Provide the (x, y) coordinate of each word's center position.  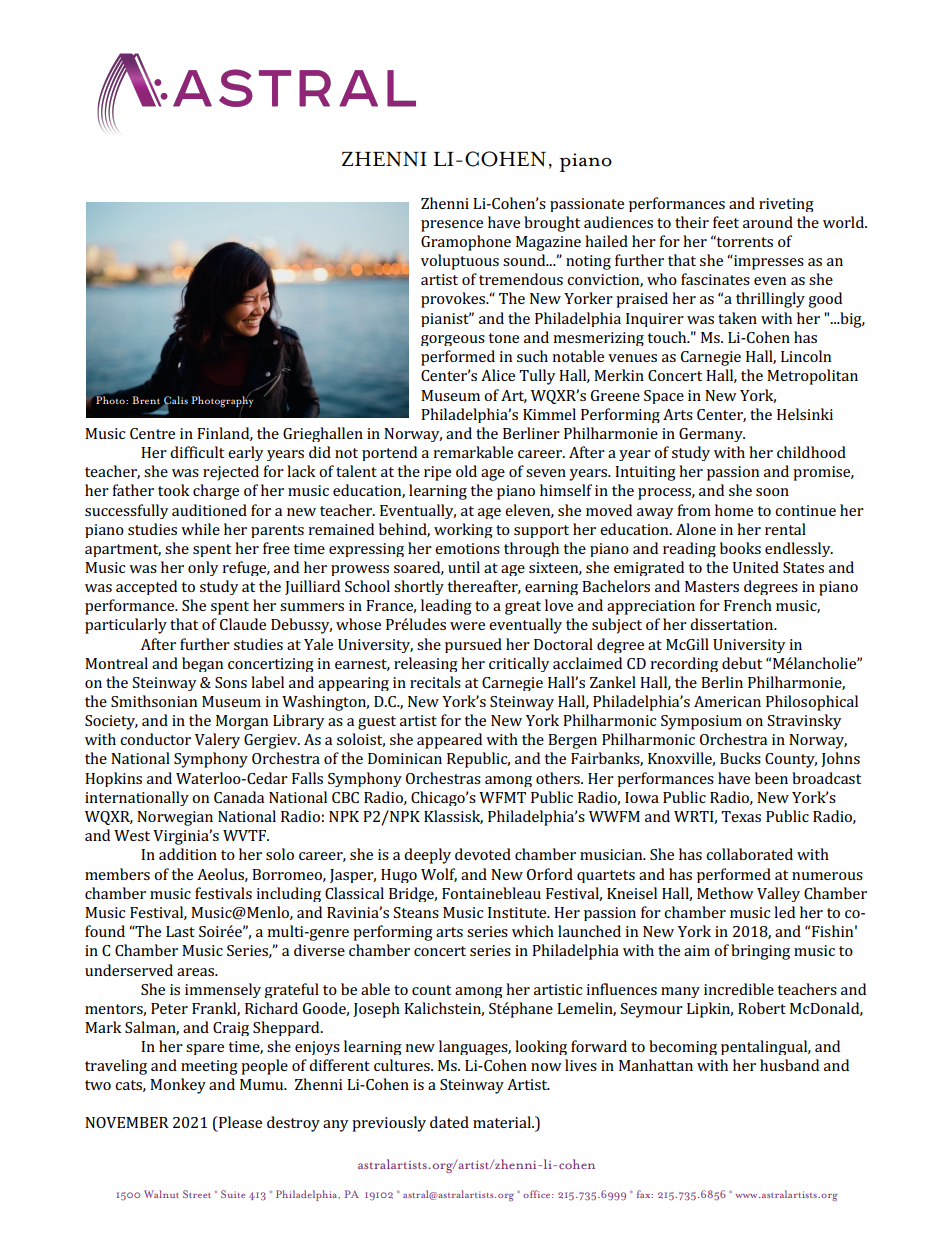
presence (452, 226)
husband (789, 1065)
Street (197, 1194)
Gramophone (466, 243)
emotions (467, 548)
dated (449, 1122)
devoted (483, 854)
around (768, 222)
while (200, 529)
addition (188, 854)
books (740, 548)
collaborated (749, 854)
